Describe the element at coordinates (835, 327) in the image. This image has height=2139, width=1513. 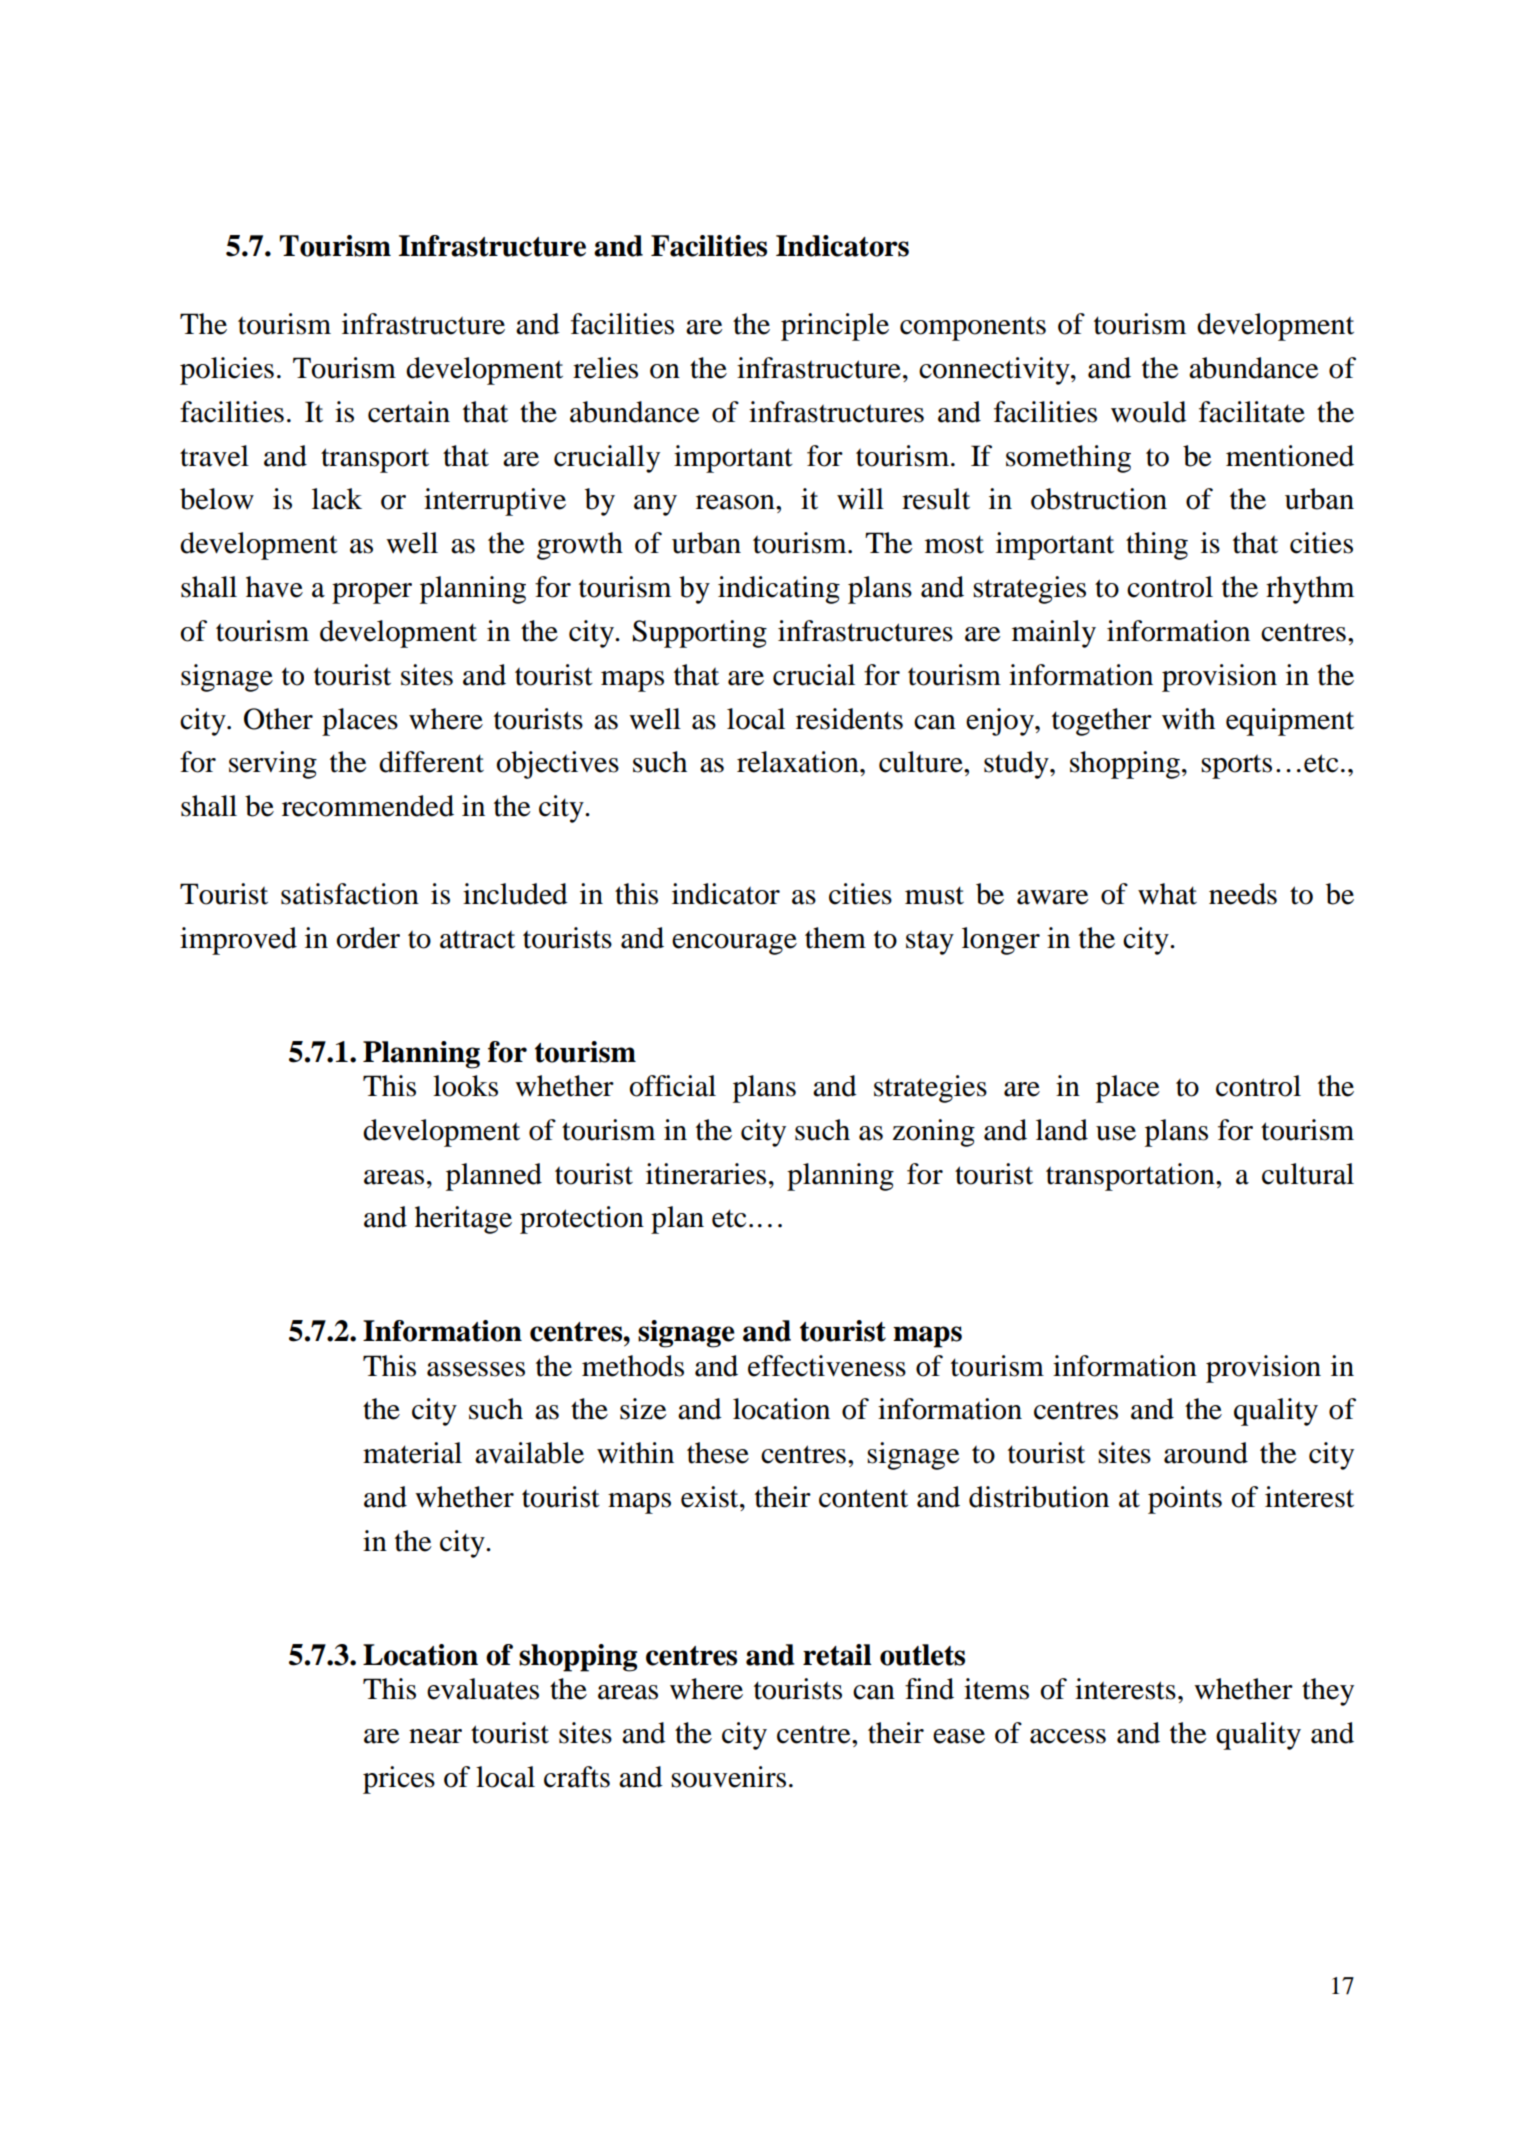
I see `principle` at that location.
